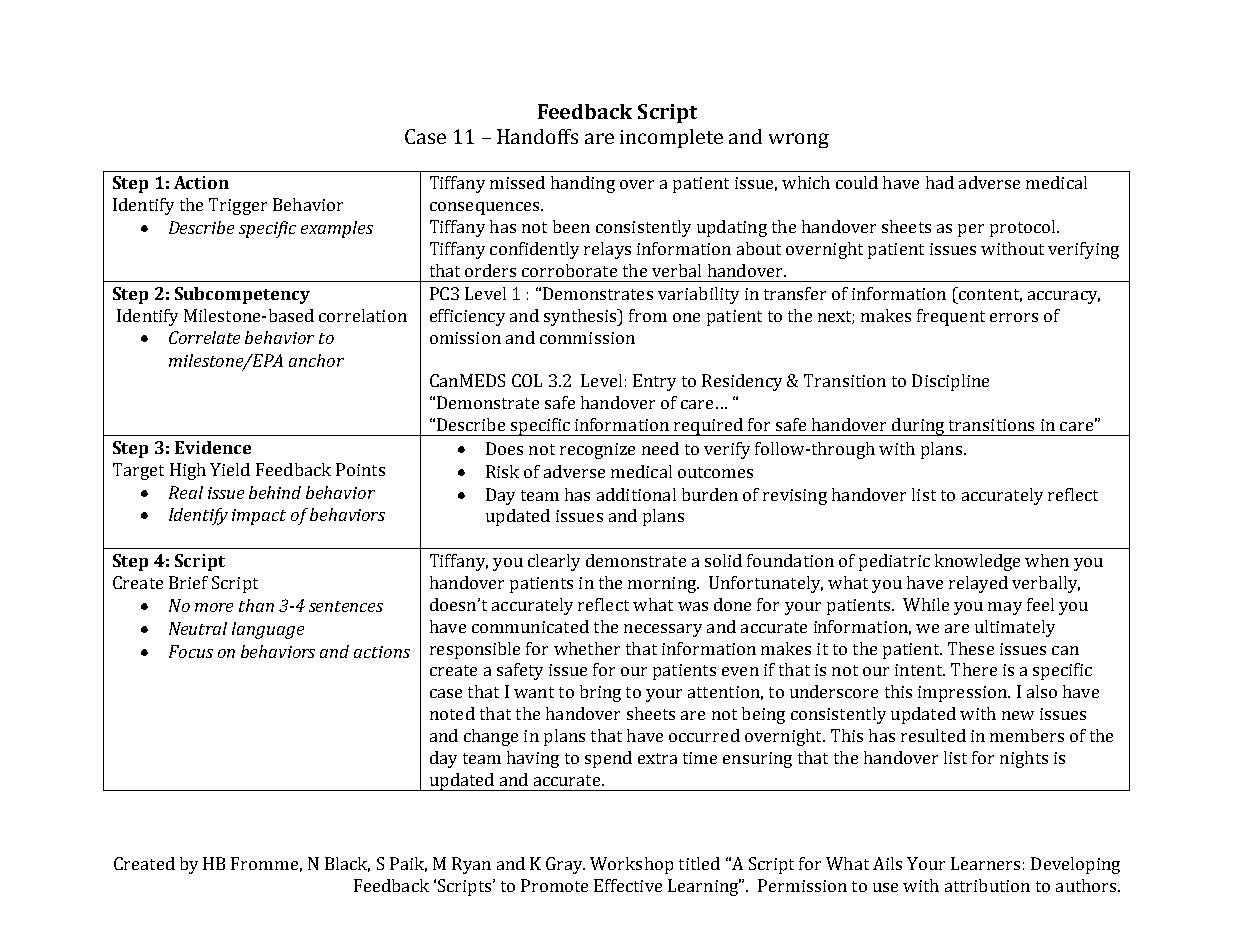 This page has width=1233, height=952. What do you see at coordinates (238, 206) in the page?
I see `Trigger` at bounding box center [238, 206].
